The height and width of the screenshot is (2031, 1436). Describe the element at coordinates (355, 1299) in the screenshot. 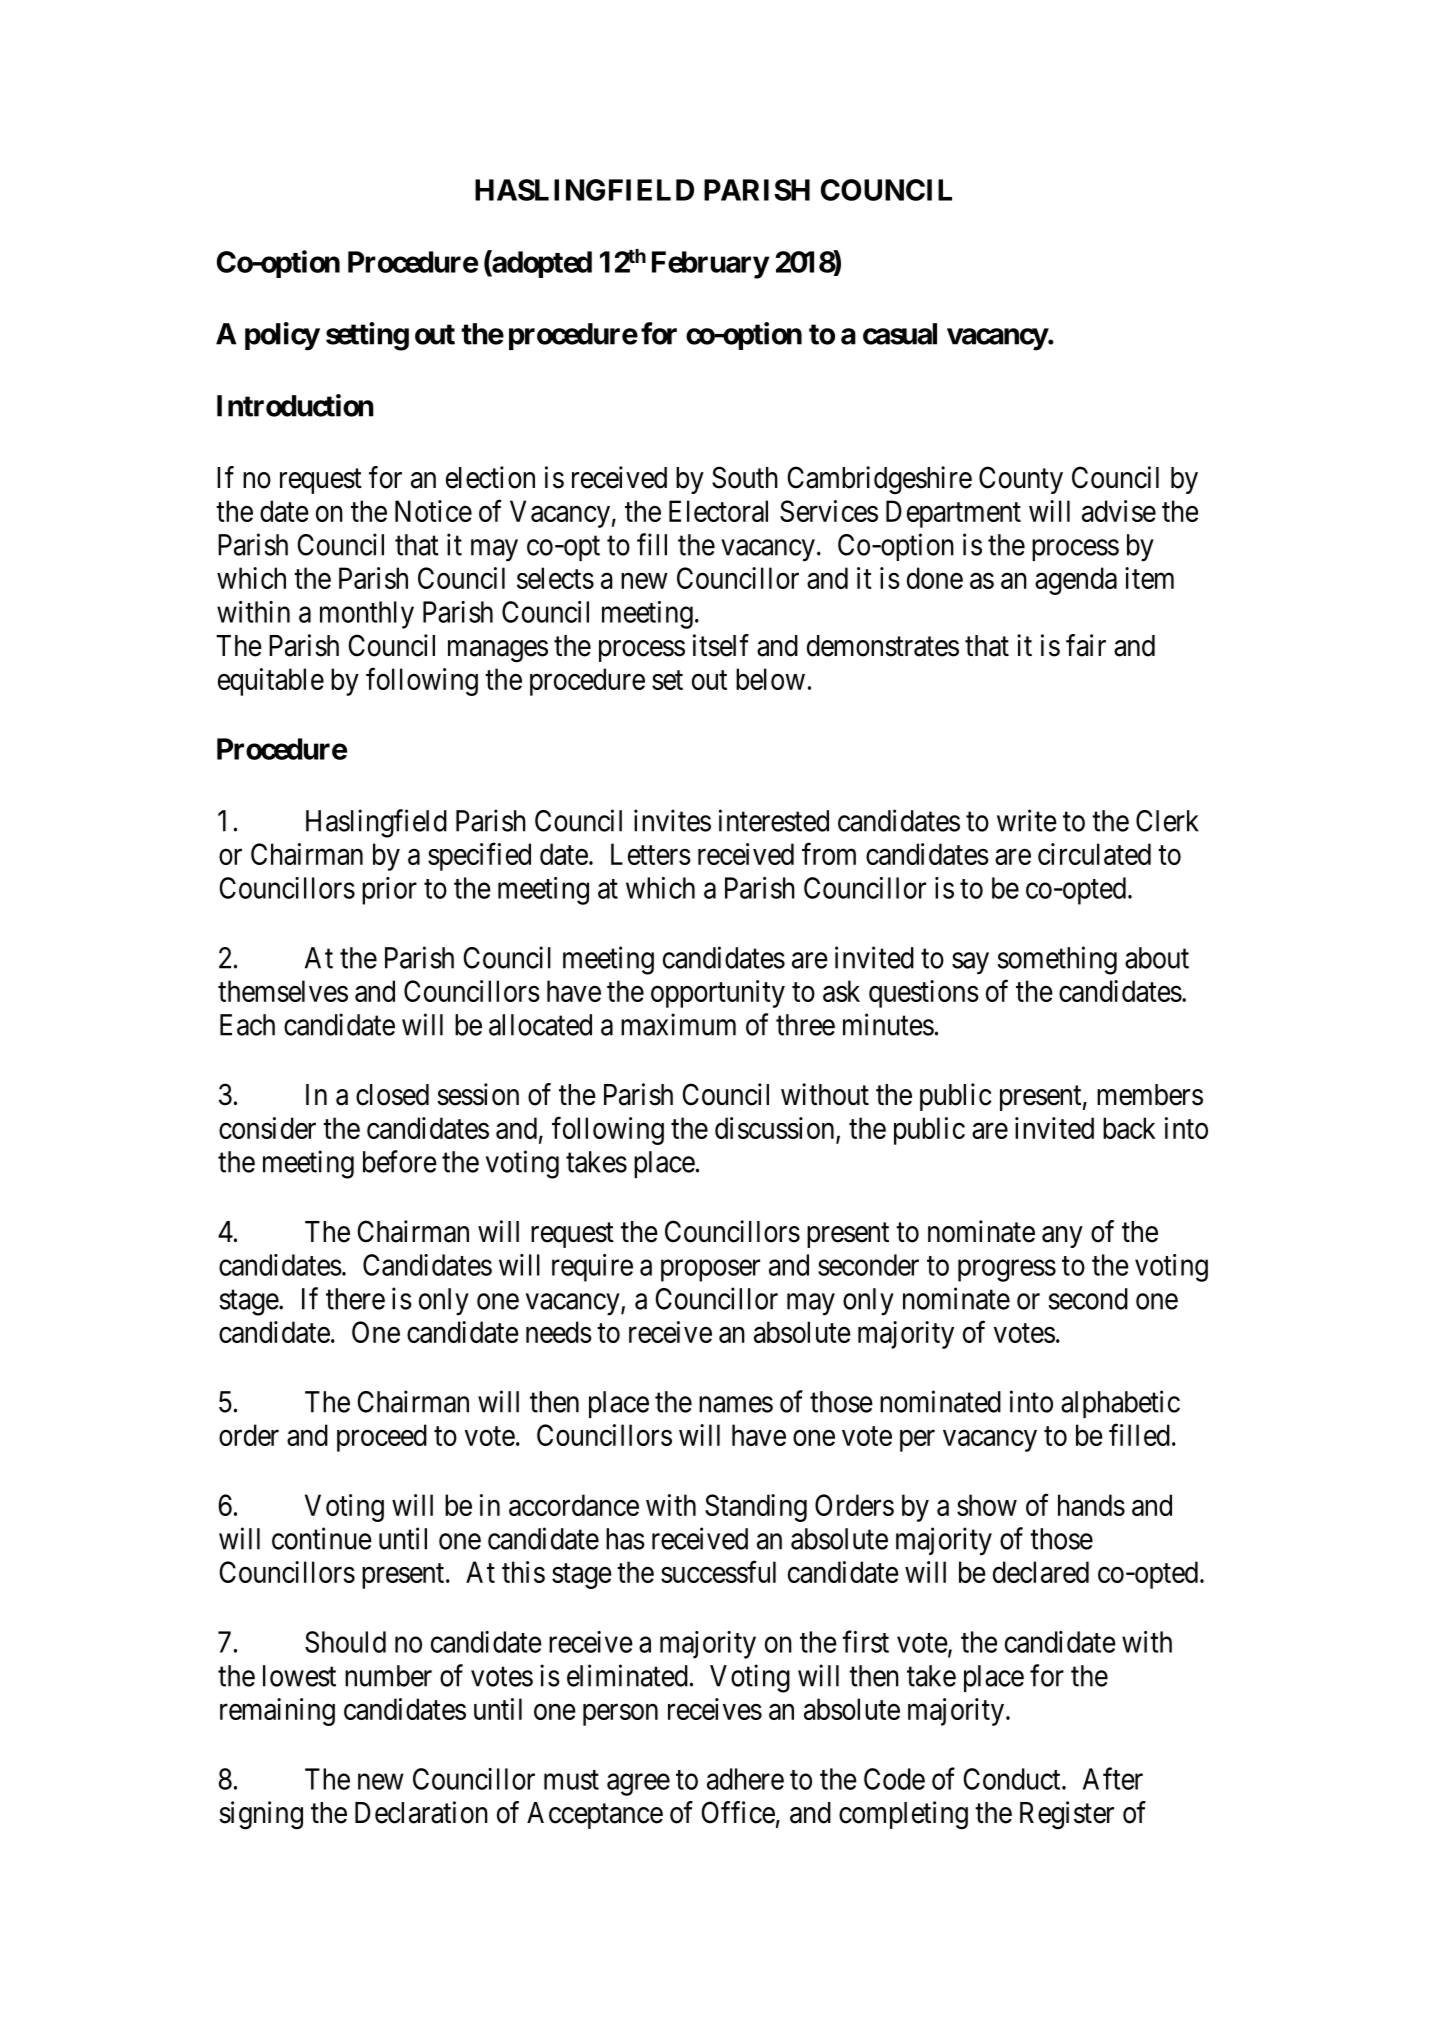

I see `there` at that location.
